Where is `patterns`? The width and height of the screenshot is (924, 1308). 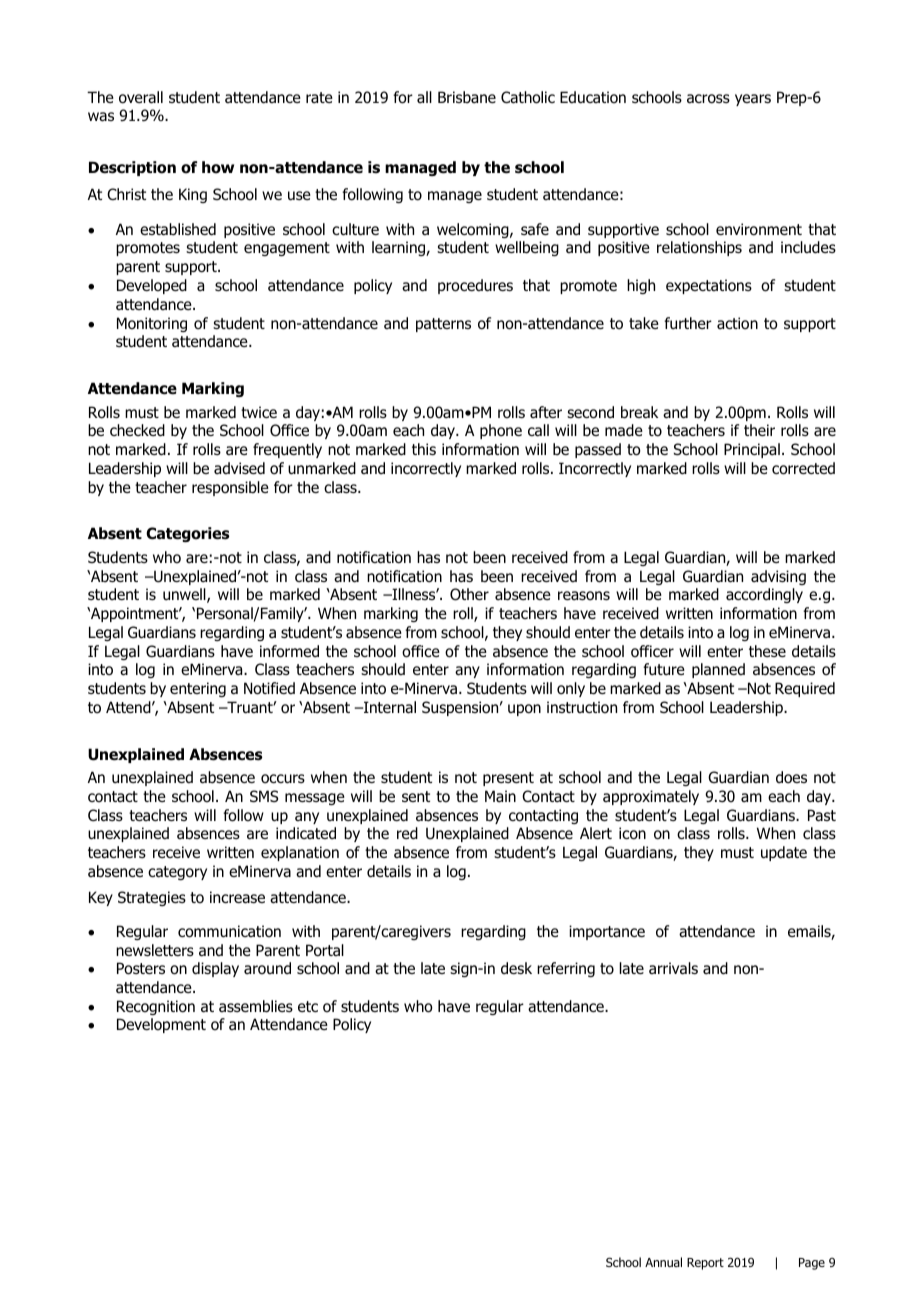
patterns is located at coordinates (443, 325).
